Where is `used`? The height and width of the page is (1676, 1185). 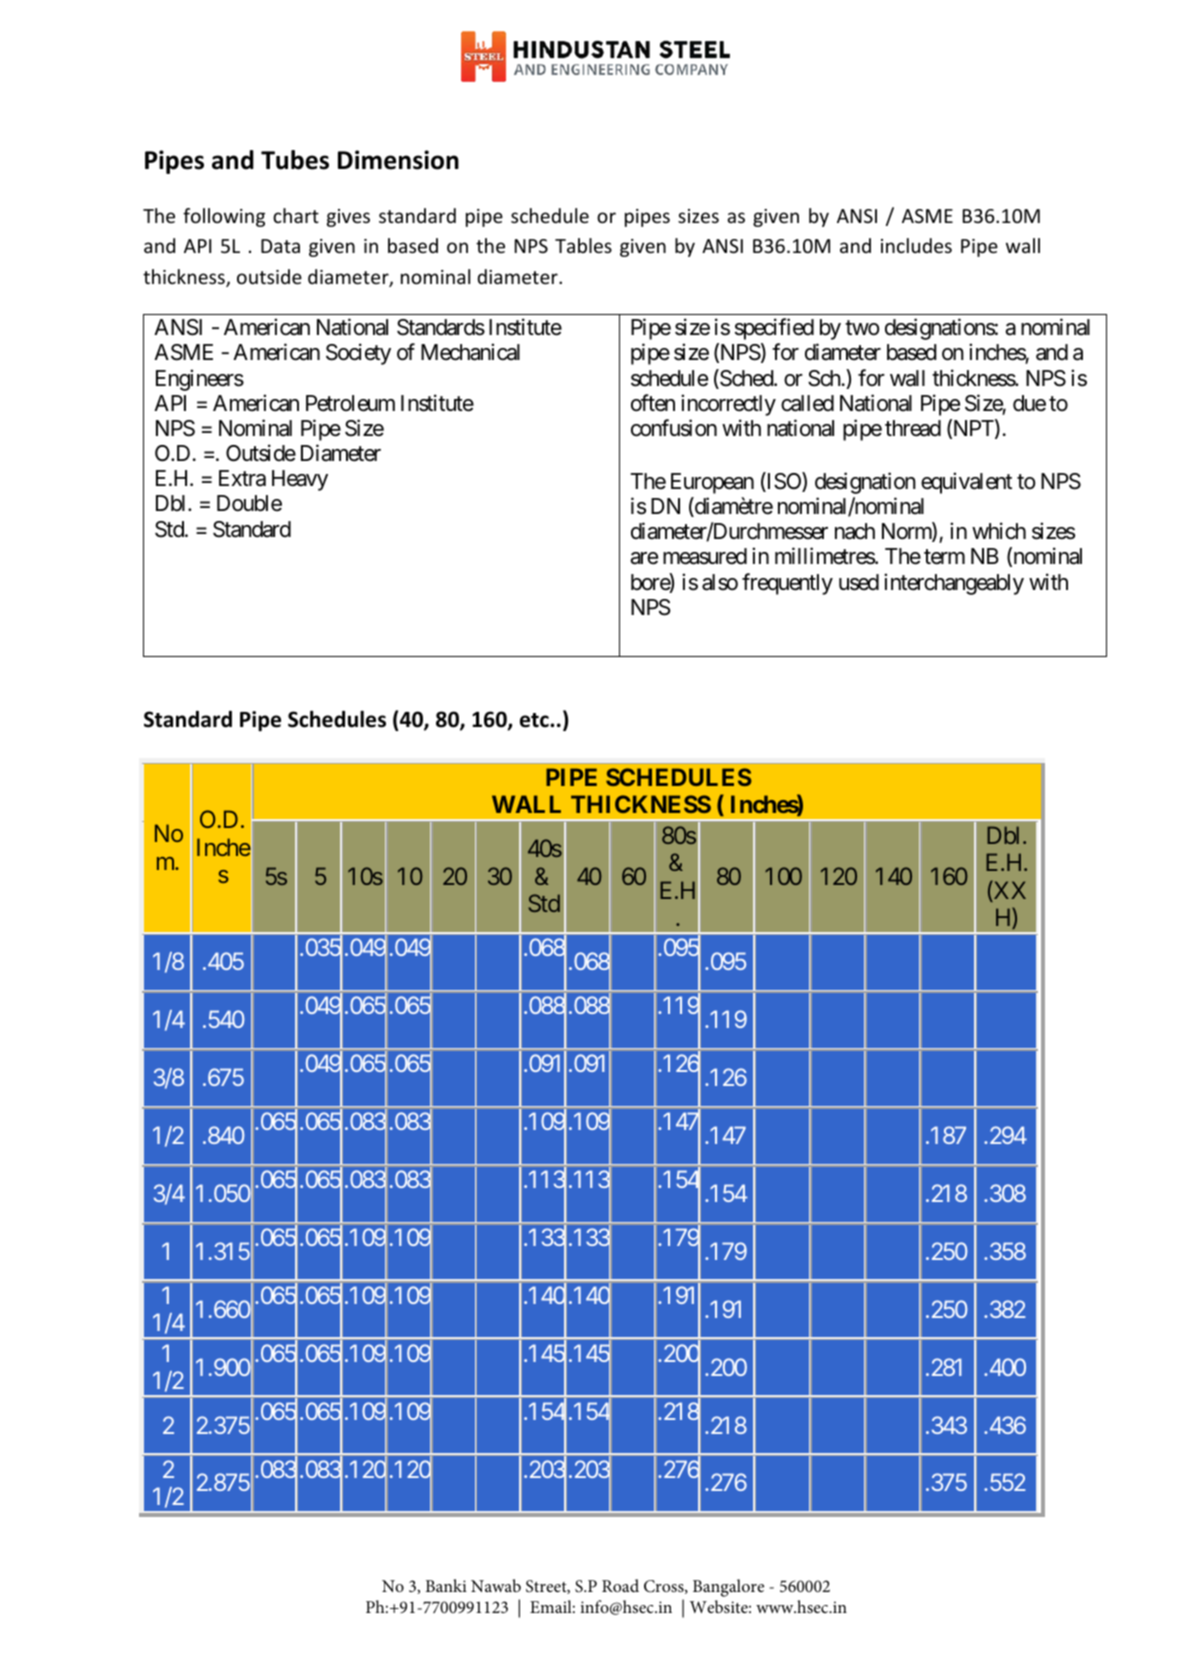 used is located at coordinates (859, 582).
